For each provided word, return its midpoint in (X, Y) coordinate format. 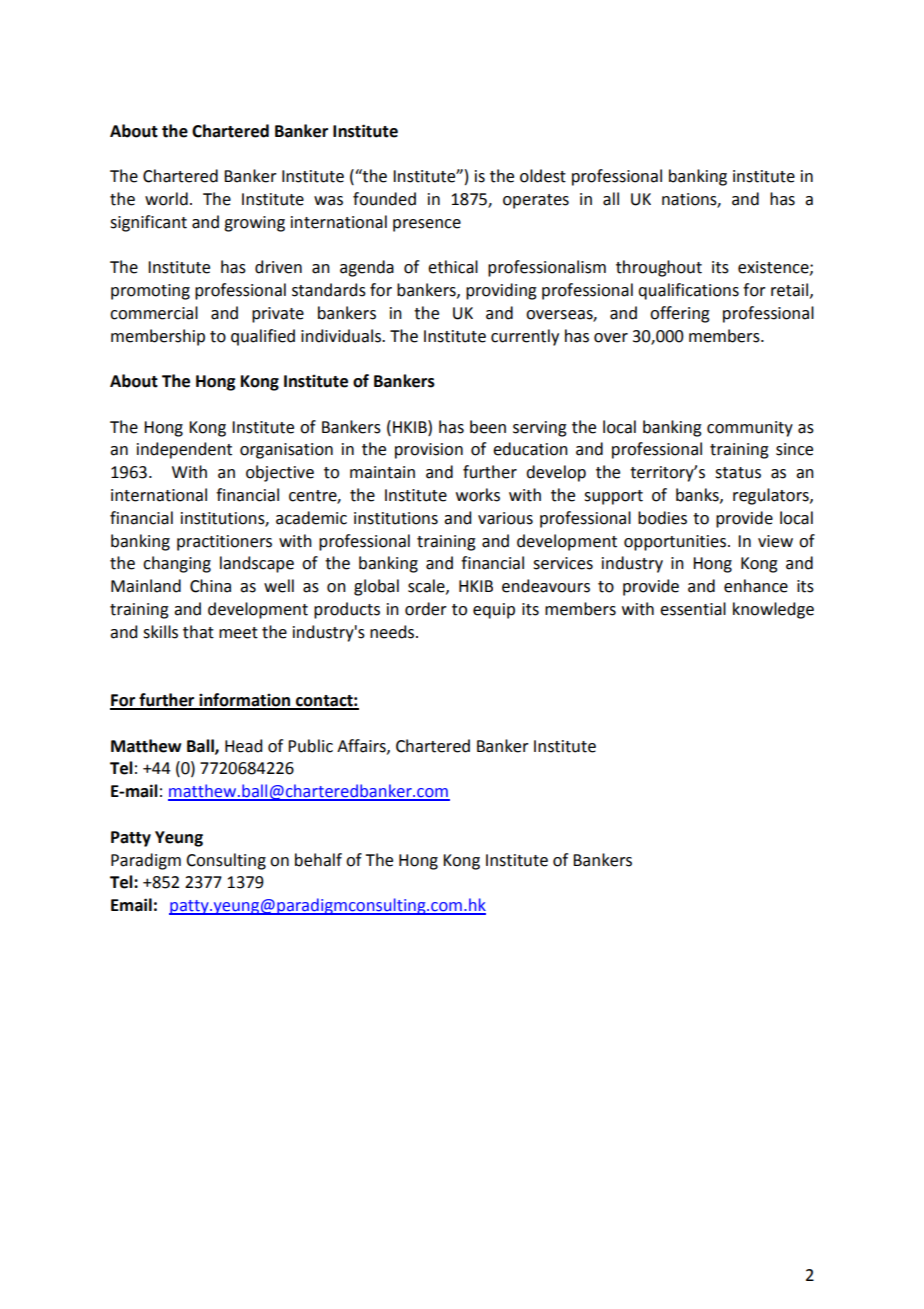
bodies (662, 518)
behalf (318, 860)
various (505, 518)
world (166, 199)
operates (536, 201)
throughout (659, 268)
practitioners (224, 543)
